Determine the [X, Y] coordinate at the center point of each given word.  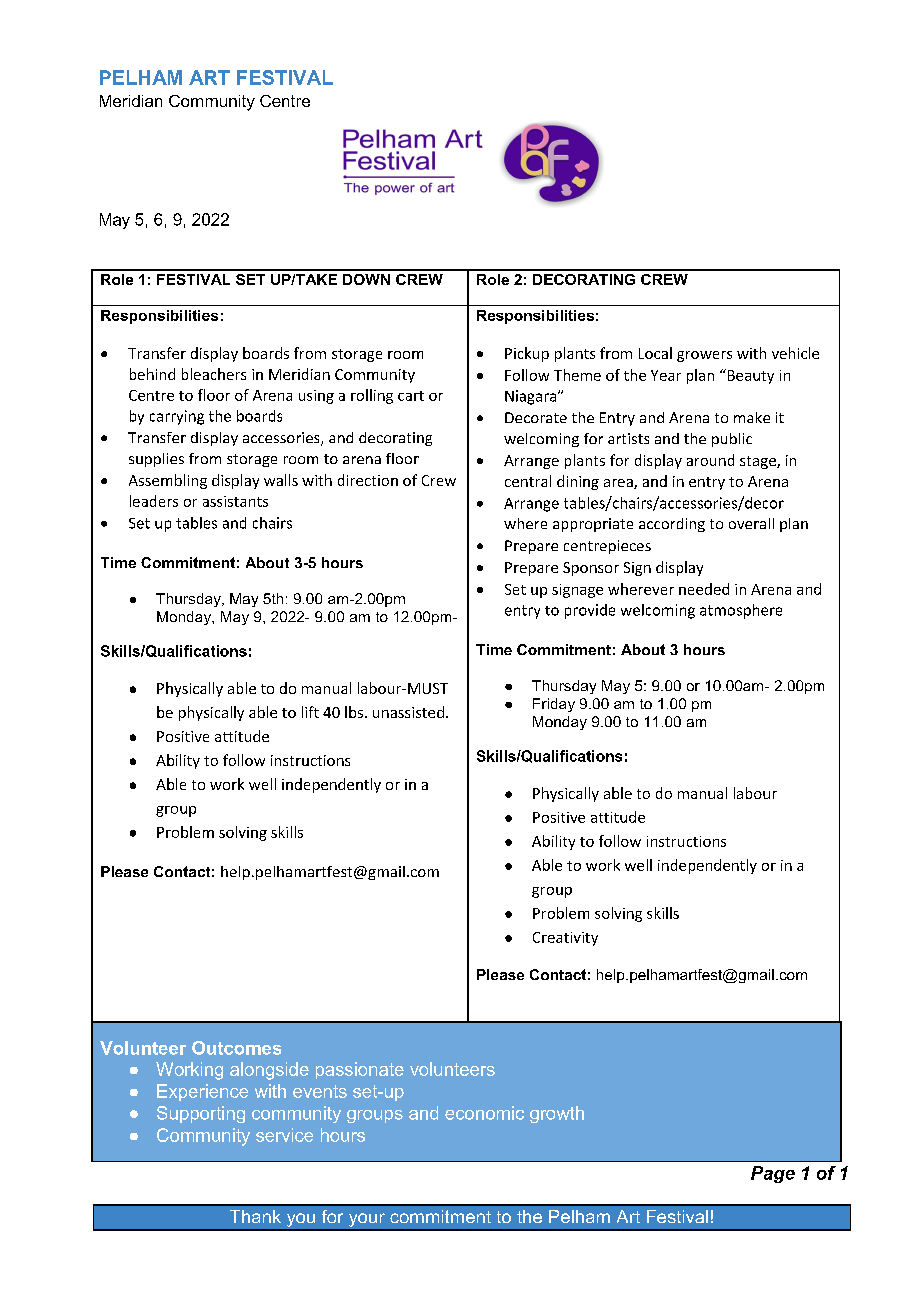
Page [773, 1174]
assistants [235, 501]
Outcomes [236, 1048]
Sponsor [591, 569]
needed [704, 589]
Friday [554, 705]
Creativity [565, 939]
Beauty [749, 376]
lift [310, 712]
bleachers [214, 374]
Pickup [527, 354]
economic [484, 1113]
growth [557, 1114]
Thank [255, 1216]
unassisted [408, 712]
